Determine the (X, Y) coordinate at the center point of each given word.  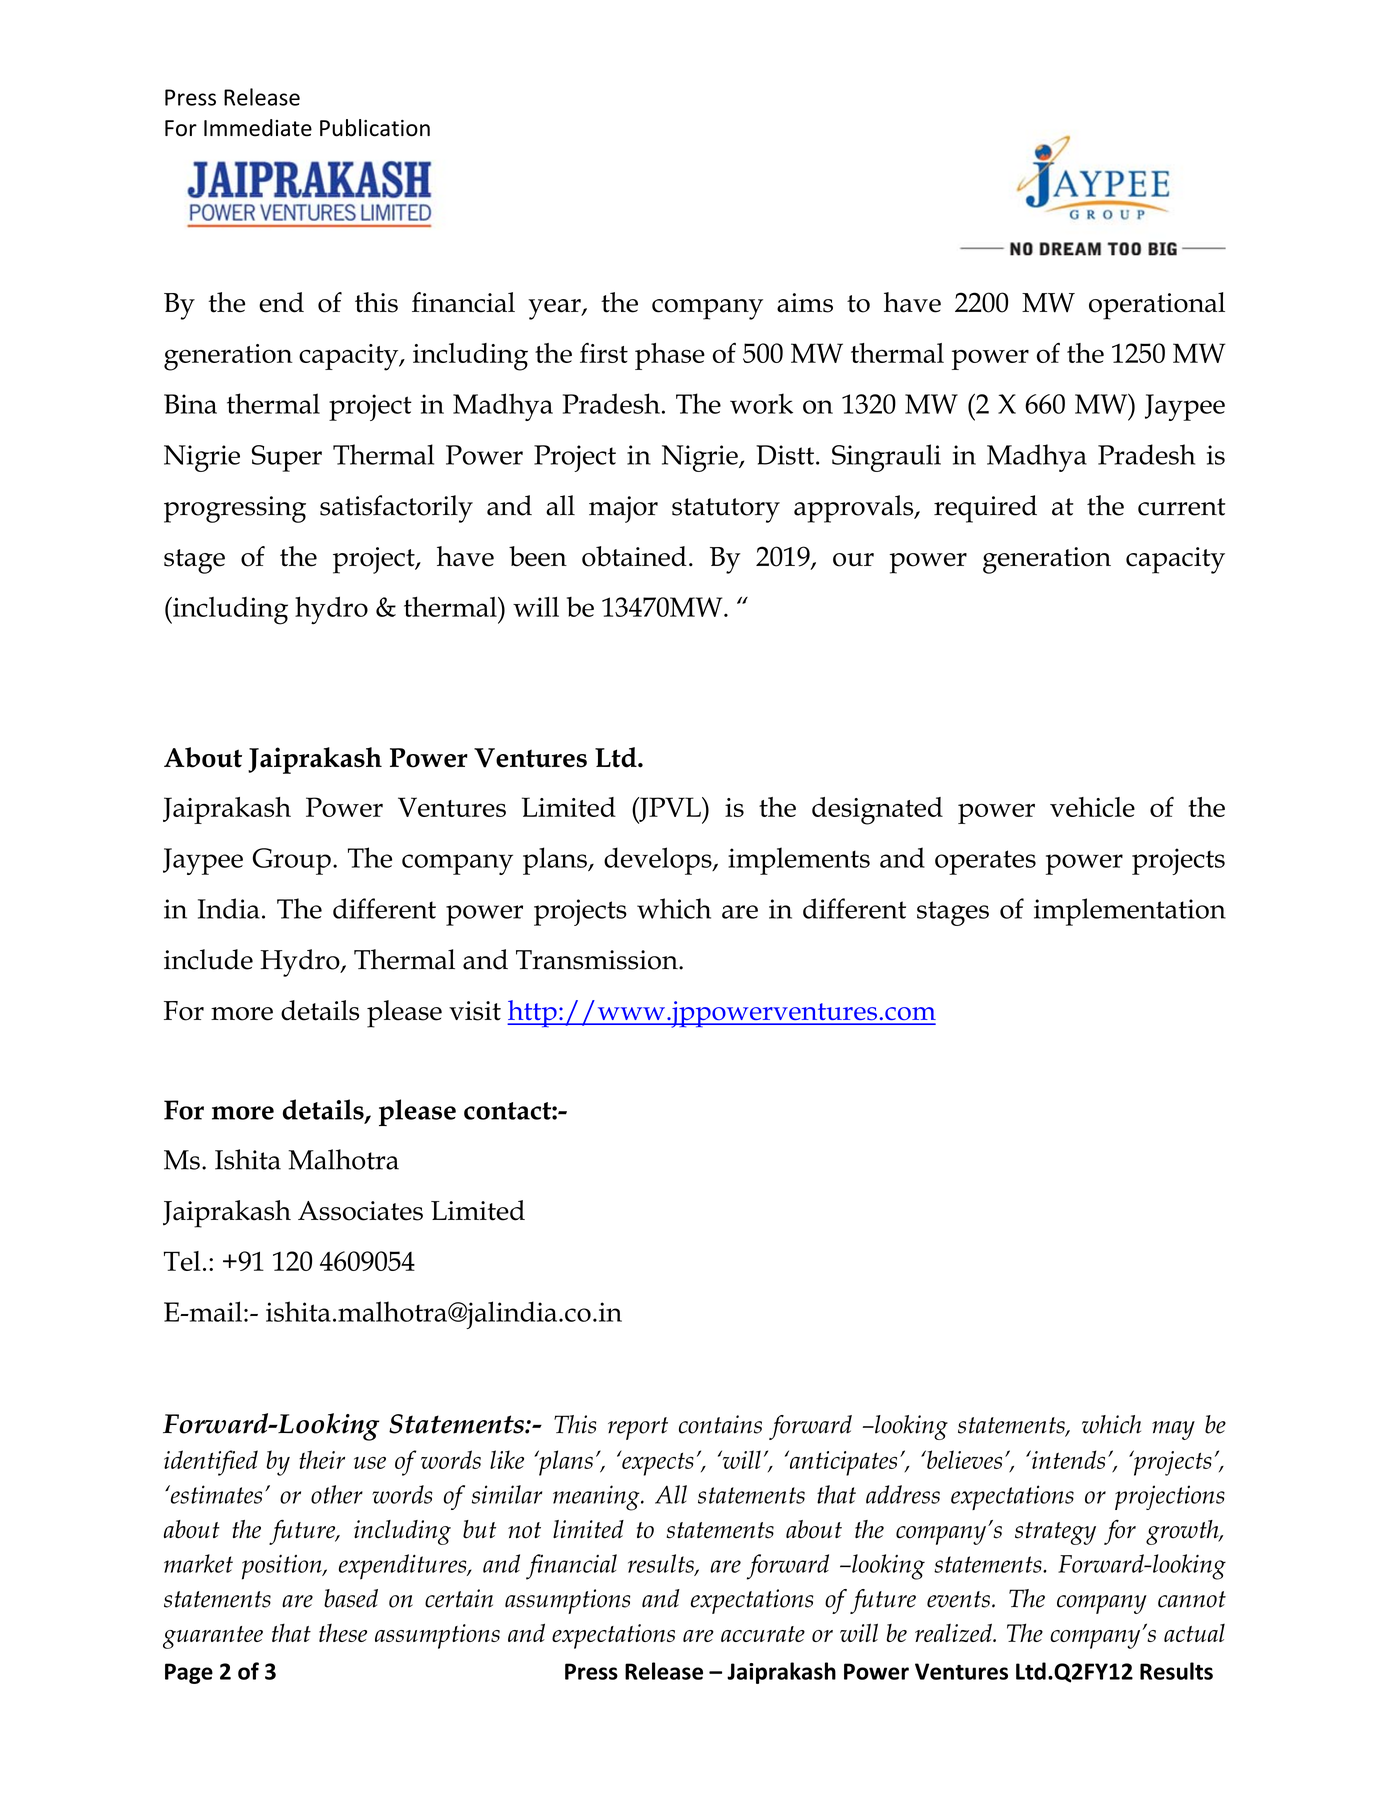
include (208, 959)
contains (720, 1424)
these (343, 1633)
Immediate (258, 128)
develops (659, 861)
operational (1157, 306)
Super (287, 458)
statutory (726, 510)
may (1173, 1430)
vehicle (1092, 807)
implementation (1130, 912)
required (985, 509)
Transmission (598, 960)
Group (292, 861)
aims (805, 303)
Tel (182, 1261)
